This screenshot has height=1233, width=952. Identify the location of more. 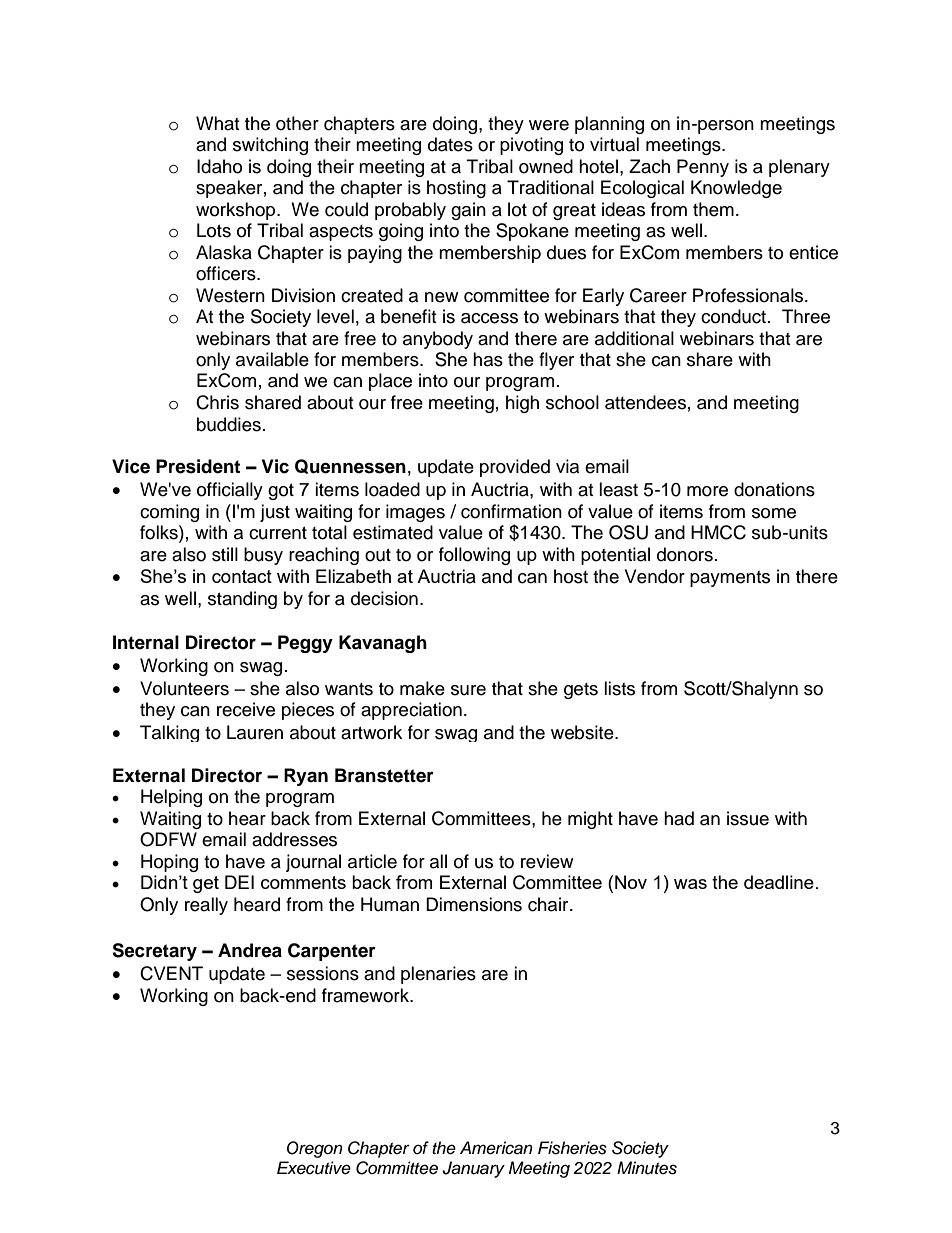
(707, 491).
